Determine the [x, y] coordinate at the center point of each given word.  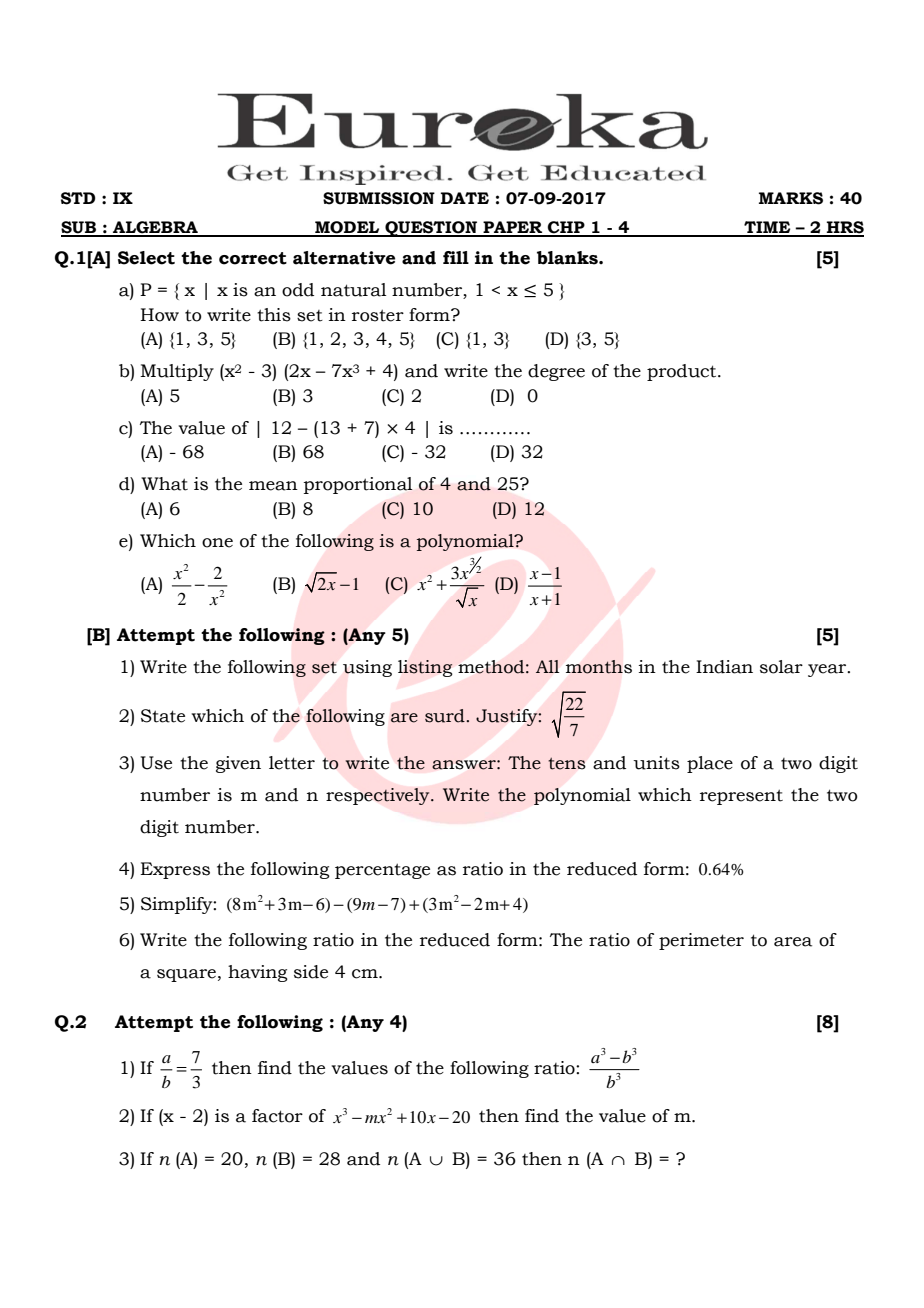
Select [146, 258]
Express [175, 870]
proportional [358, 485]
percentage [382, 871]
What [164, 484]
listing [425, 668]
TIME [767, 228]
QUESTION [431, 229]
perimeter [701, 941]
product [683, 372]
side [311, 972]
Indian [724, 667]
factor [277, 1116]
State [163, 716]
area [793, 942]
